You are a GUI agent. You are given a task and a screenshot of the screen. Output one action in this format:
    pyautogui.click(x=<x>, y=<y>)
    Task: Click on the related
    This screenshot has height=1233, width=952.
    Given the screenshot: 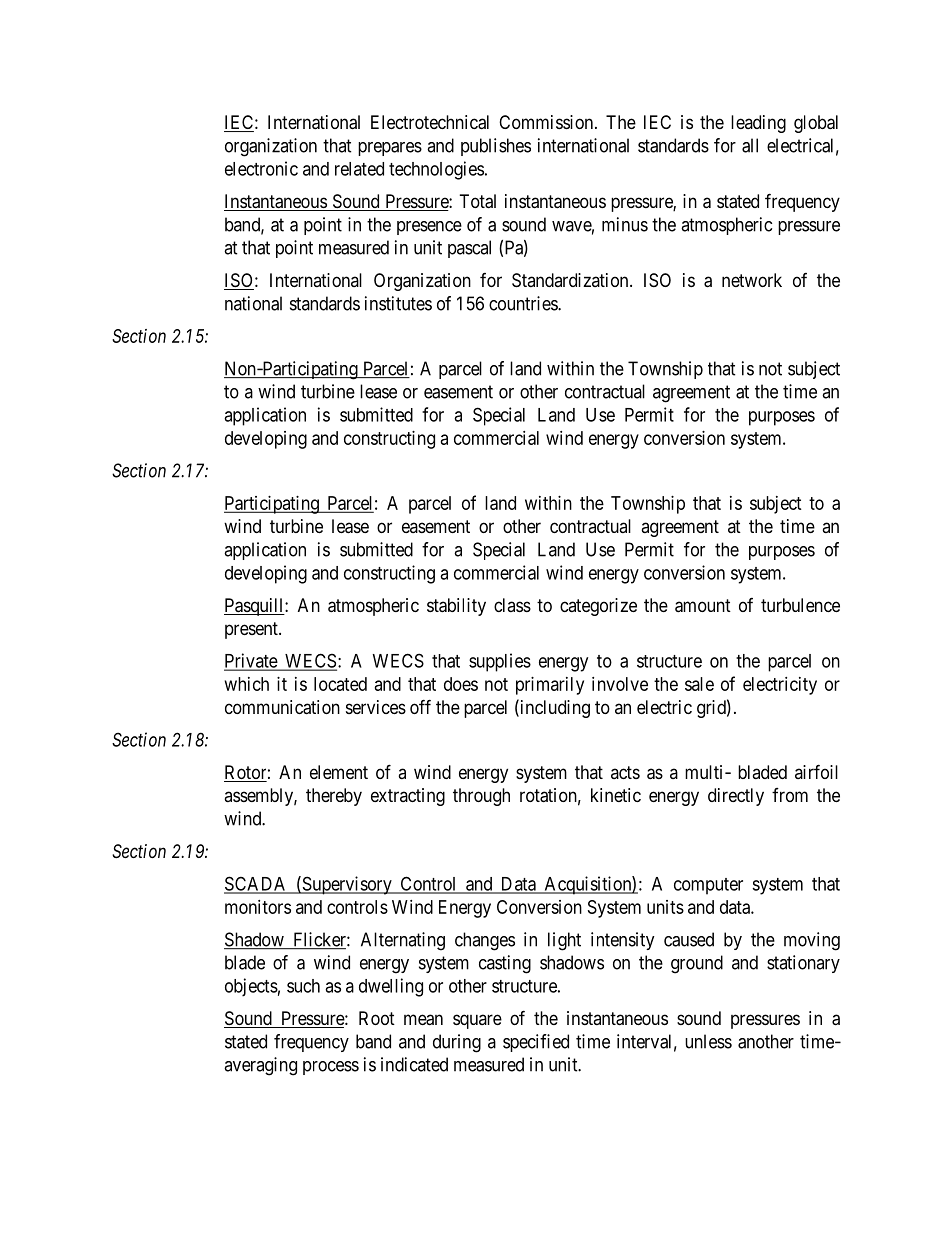 What is the action you would take?
    pyautogui.click(x=359, y=169)
